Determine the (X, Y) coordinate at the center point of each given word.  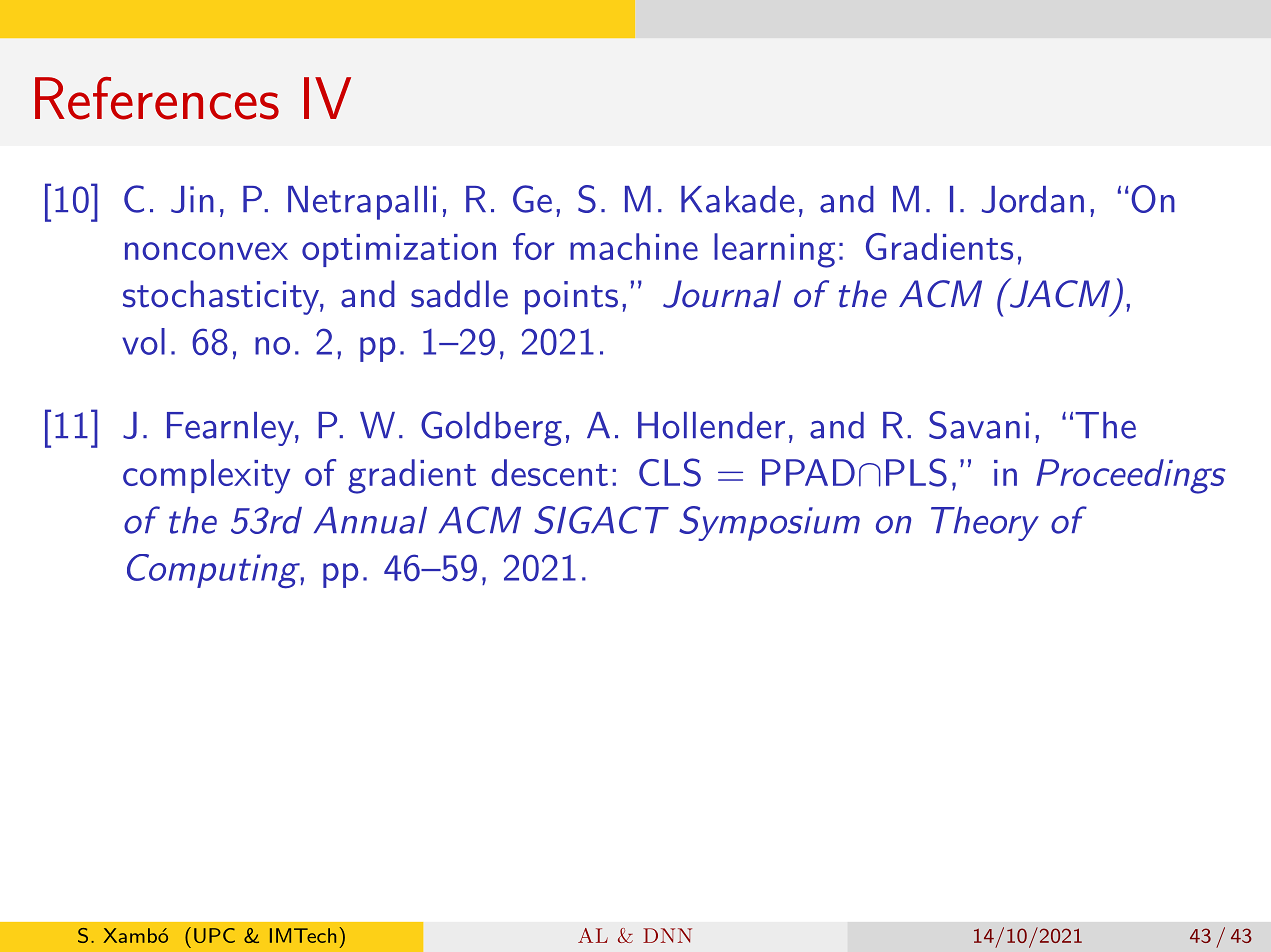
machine (634, 246)
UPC (214, 935)
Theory (985, 524)
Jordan (1033, 199)
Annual (370, 520)
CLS (670, 472)
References (157, 98)
